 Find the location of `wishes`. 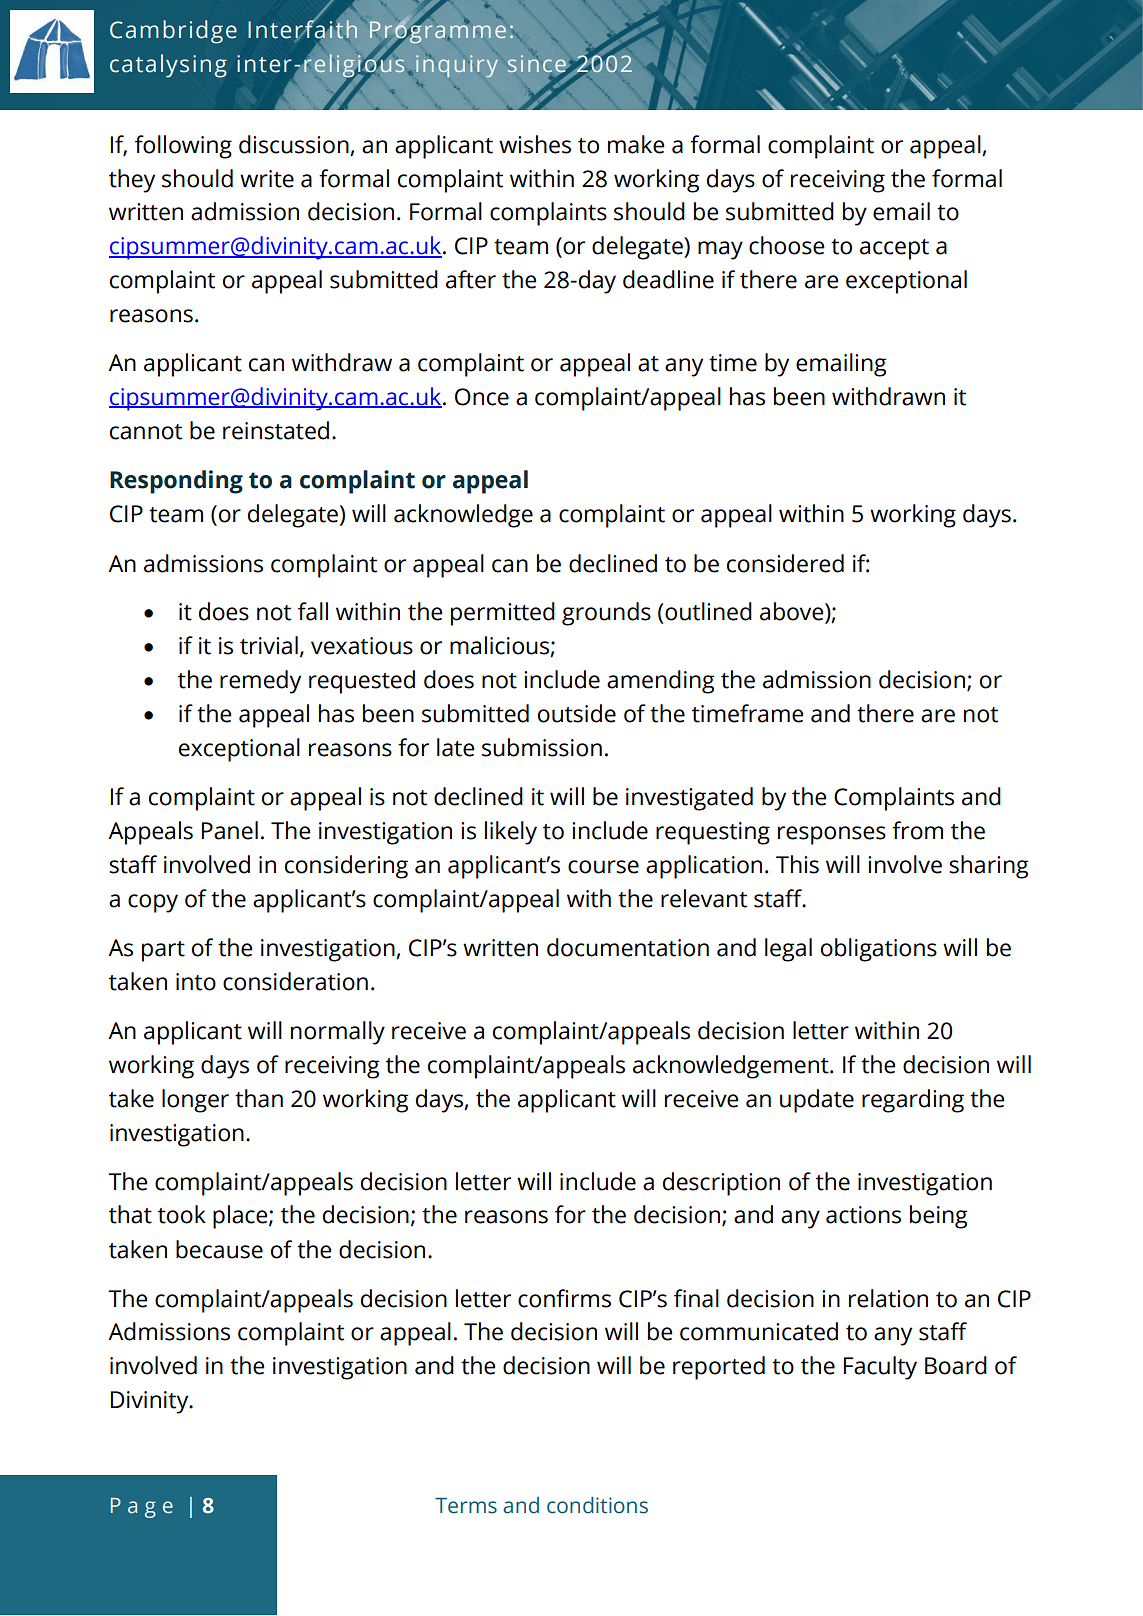

wishes is located at coordinates (535, 144).
